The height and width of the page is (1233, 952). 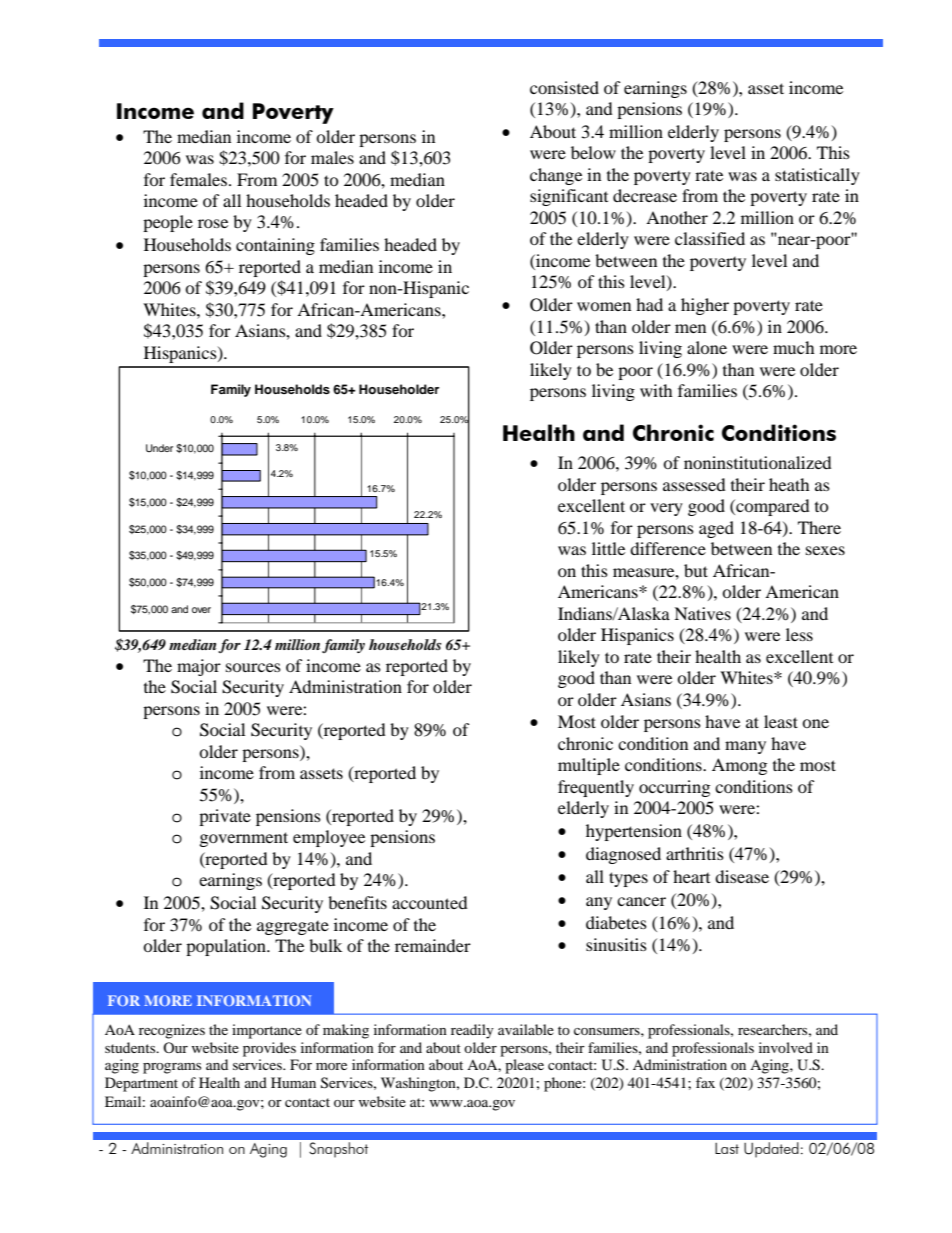 I want to click on programs, so click(x=172, y=1068).
